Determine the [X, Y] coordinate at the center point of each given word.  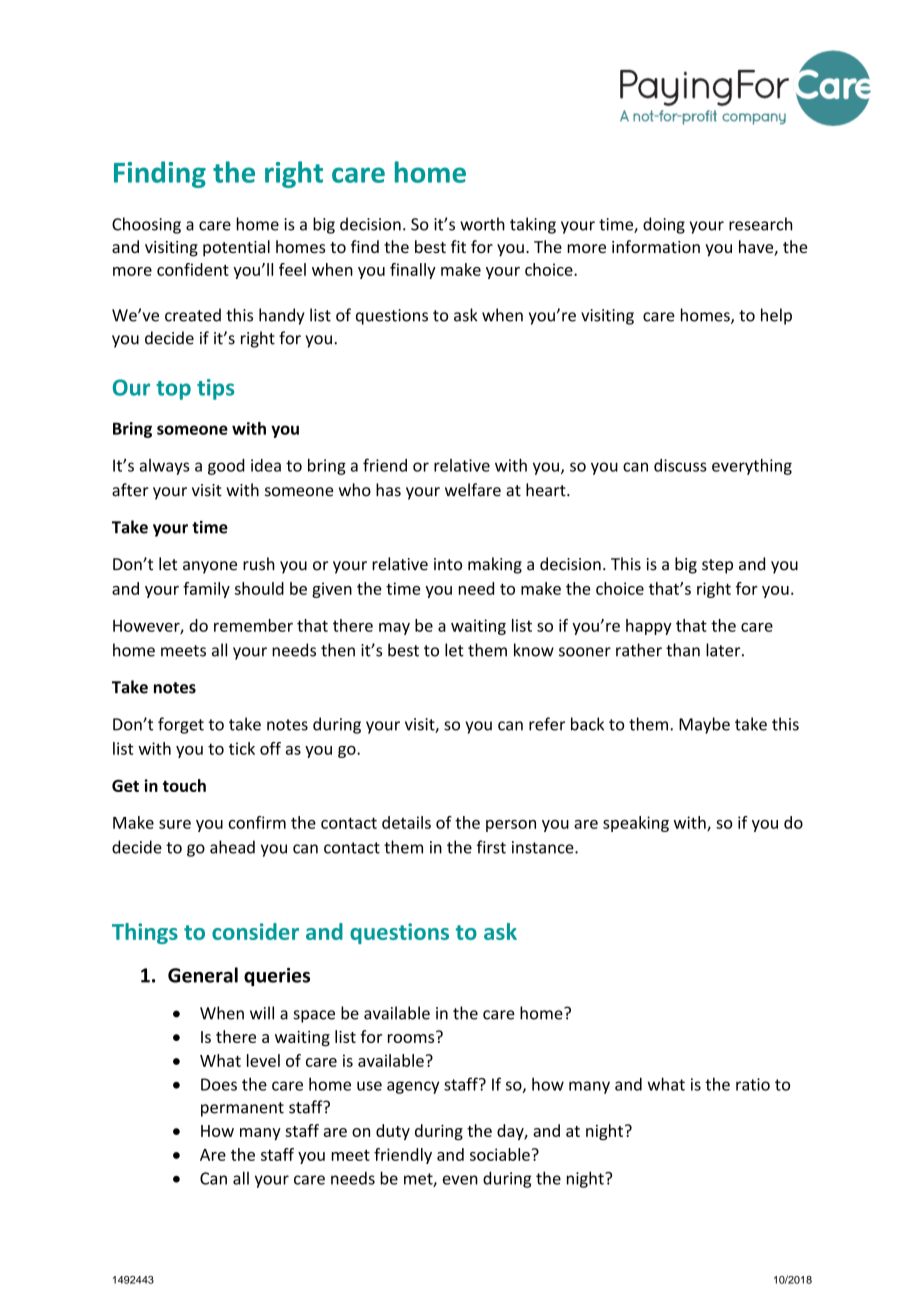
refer [547, 724]
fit [458, 246]
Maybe [704, 725]
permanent [242, 1109]
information [656, 246]
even [460, 1180]
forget [181, 725]
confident [193, 269]
